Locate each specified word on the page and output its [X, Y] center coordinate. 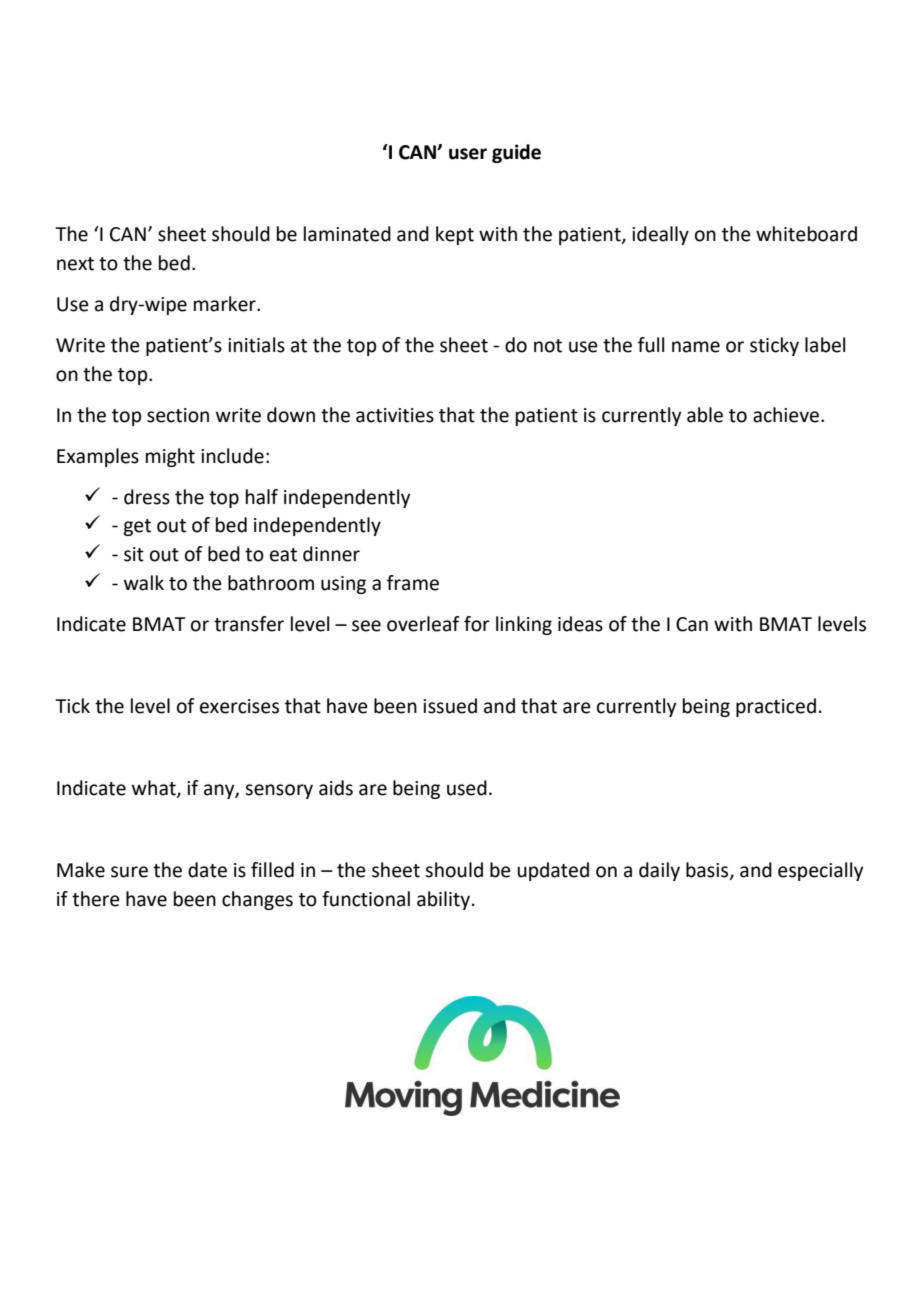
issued [450, 706]
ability [443, 900]
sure [129, 872]
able [705, 415]
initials [256, 345]
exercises [239, 706]
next [75, 264]
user [468, 154]
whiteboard [806, 234]
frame [413, 583]
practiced [776, 707]
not [548, 346]
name [696, 347]
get [137, 527]
